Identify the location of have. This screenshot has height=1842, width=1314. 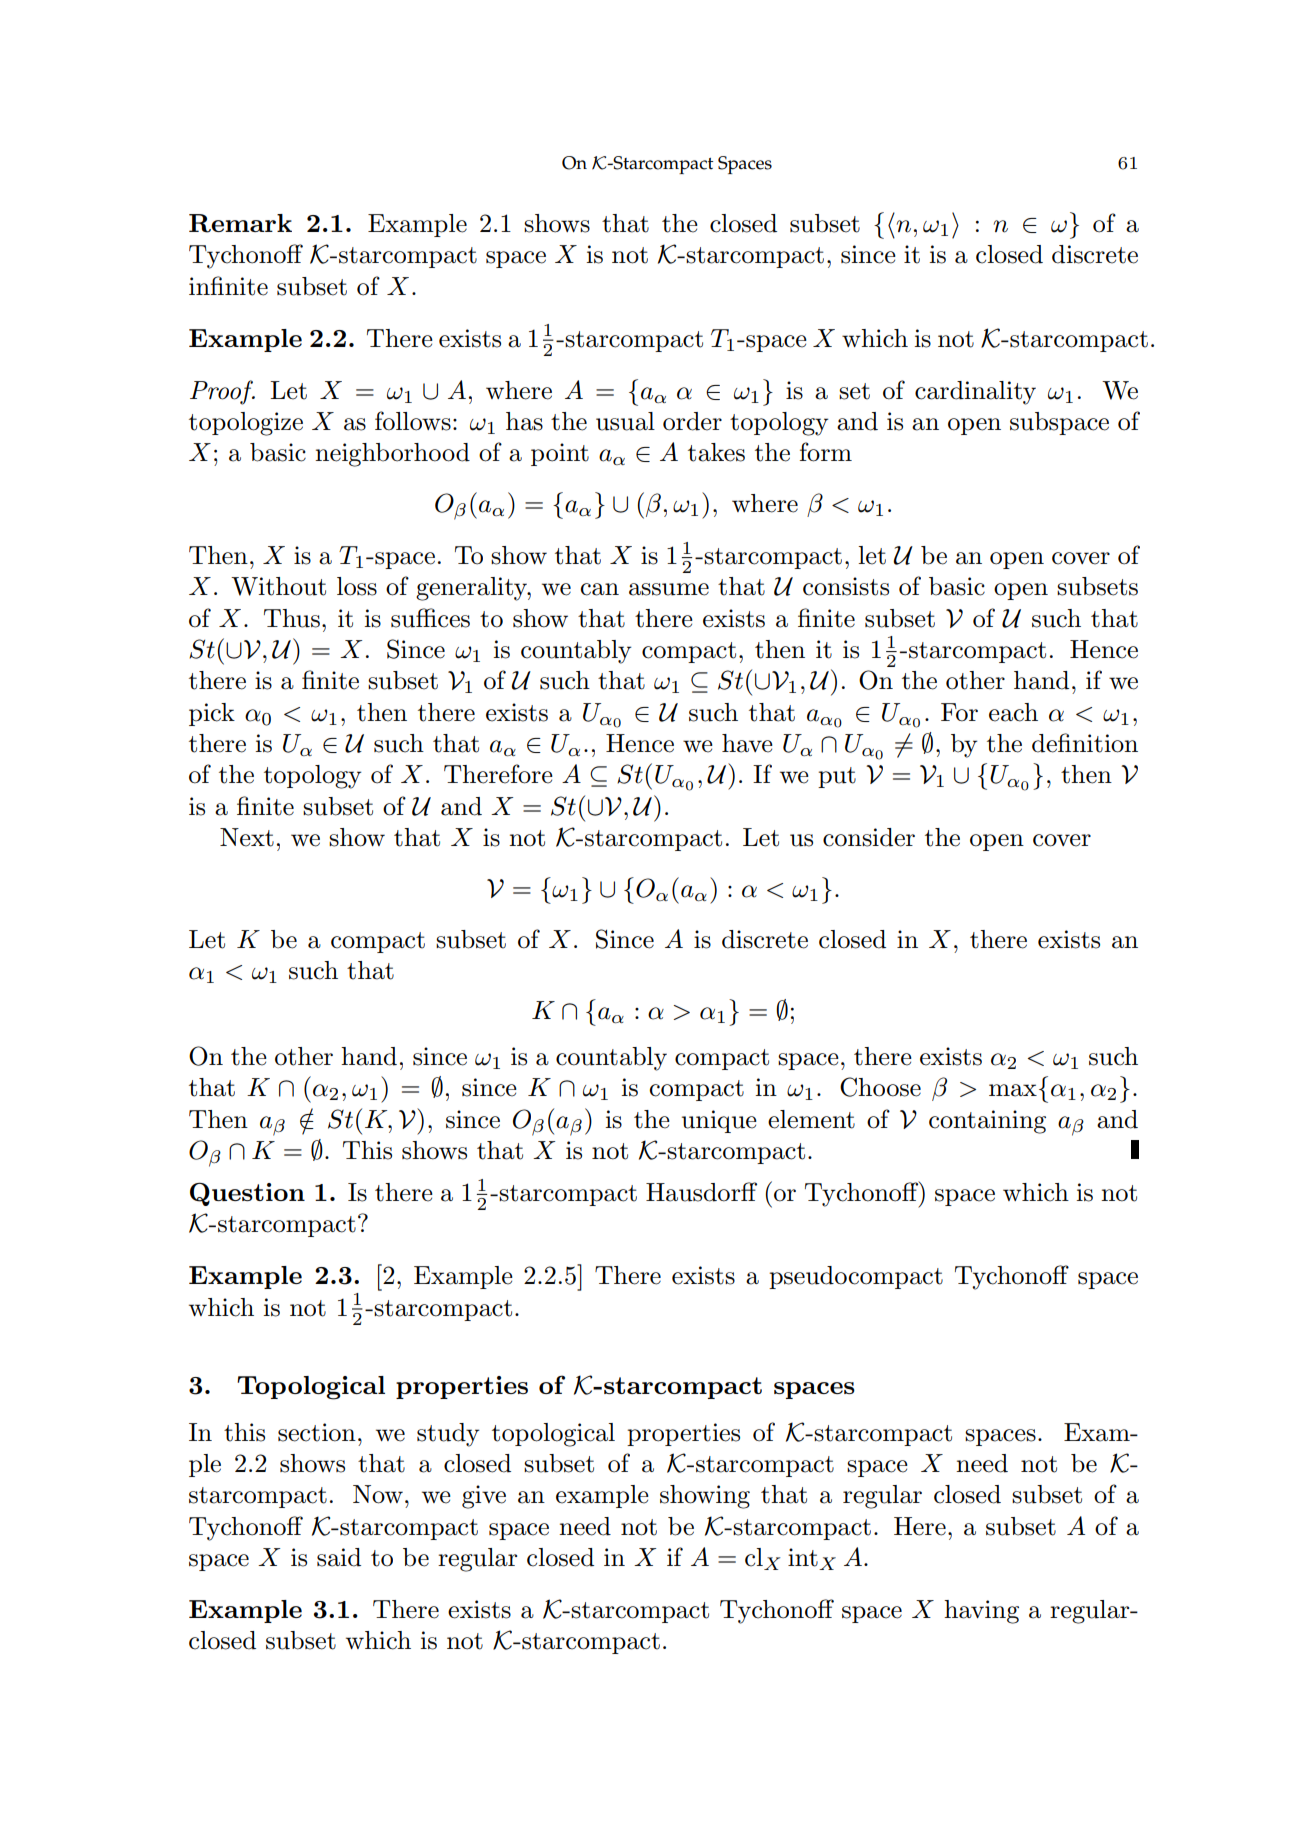
(747, 743).
